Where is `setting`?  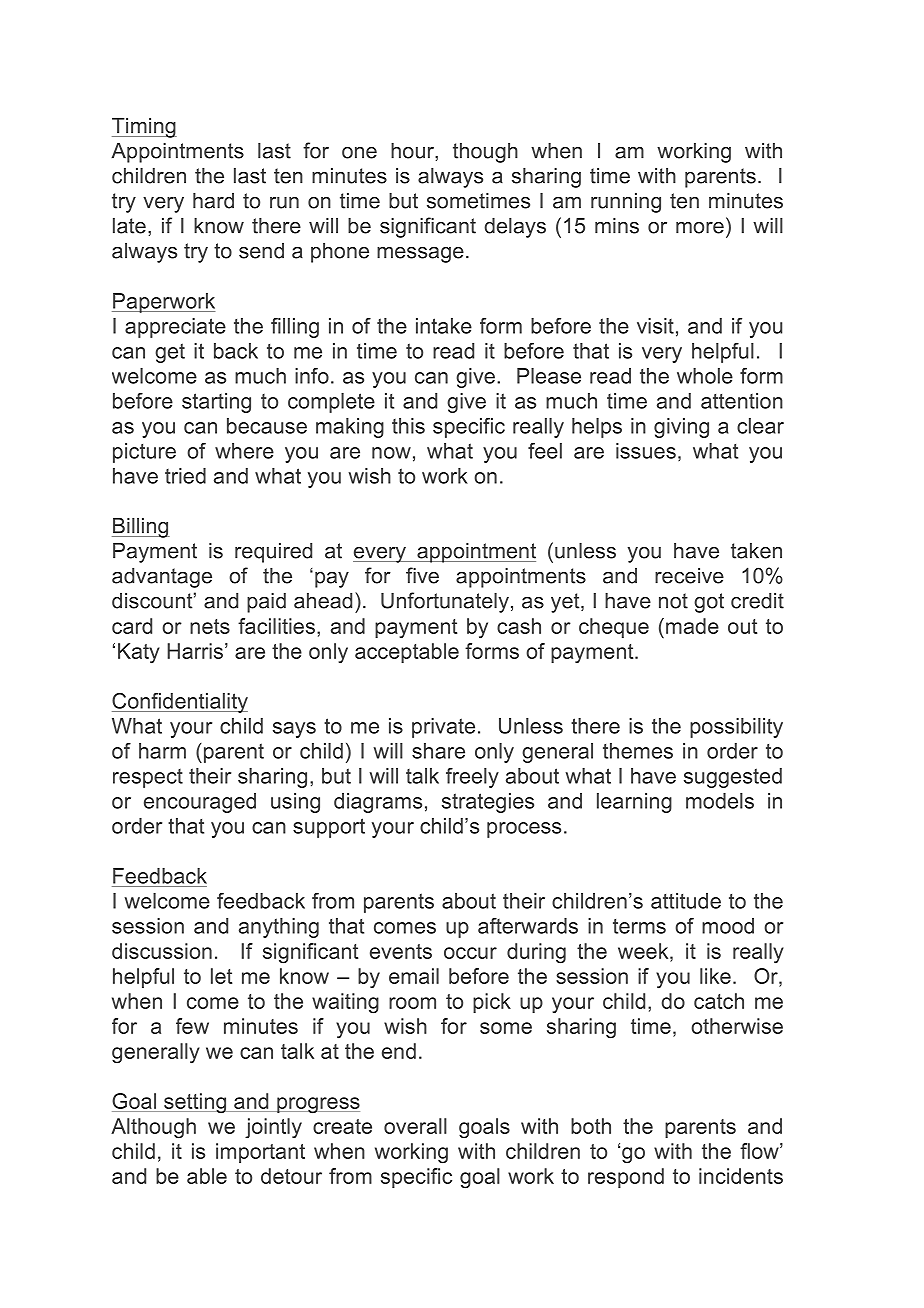
setting is located at coordinates (195, 1103).
